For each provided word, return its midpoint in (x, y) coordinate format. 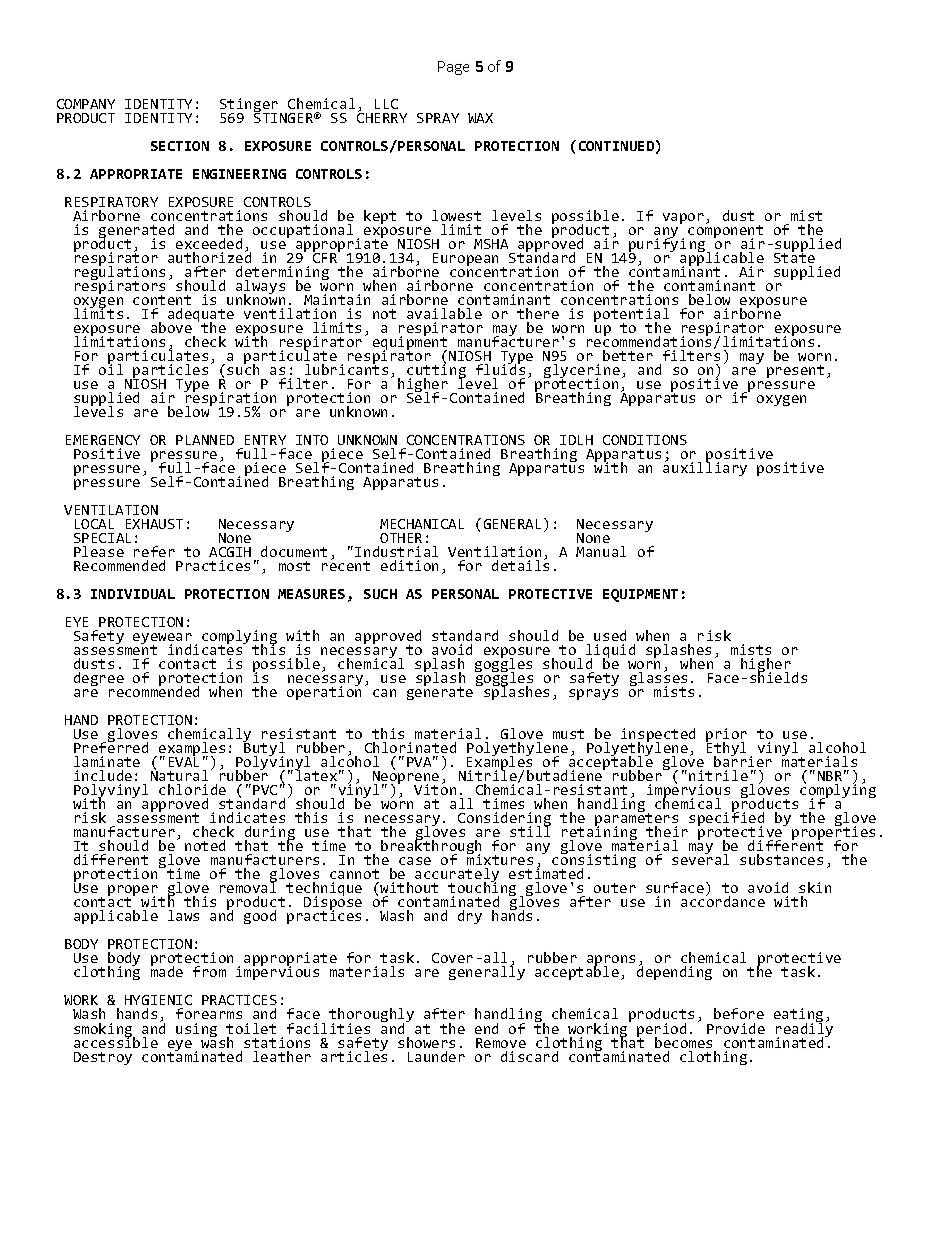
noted (205, 845)
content (162, 300)
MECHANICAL (422, 524)
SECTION (180, 146)
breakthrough (431, 848)
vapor (685, 218)
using (196, 1030)
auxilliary (705, 468)
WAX (480, 118)
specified (726, 820)
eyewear (162, 640)
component (725, 231)
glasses (658, 680)
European (465, 259)
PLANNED (205, 440)
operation (324, 692)
